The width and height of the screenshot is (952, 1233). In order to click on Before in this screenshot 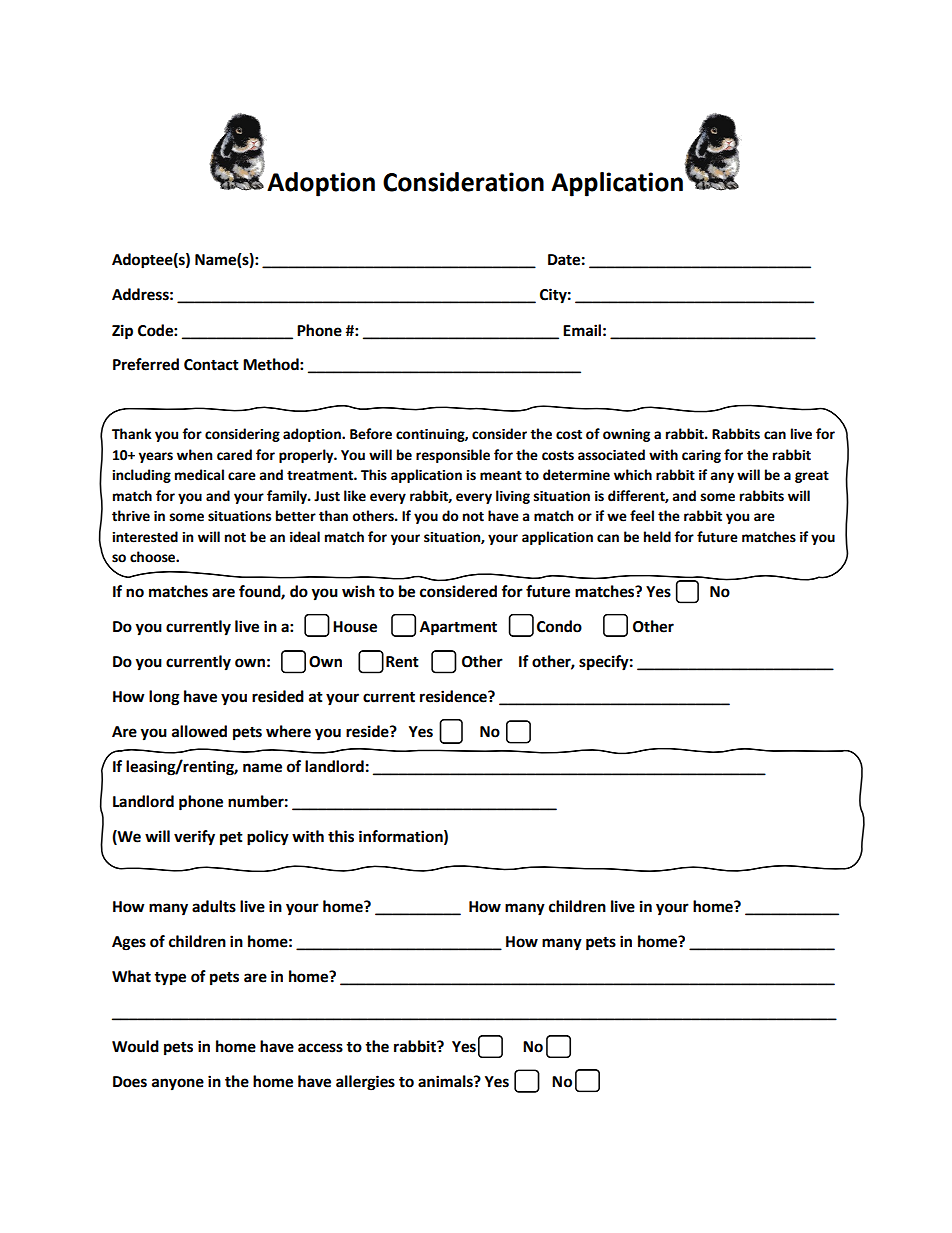, I will do `click(371, 434)`.
